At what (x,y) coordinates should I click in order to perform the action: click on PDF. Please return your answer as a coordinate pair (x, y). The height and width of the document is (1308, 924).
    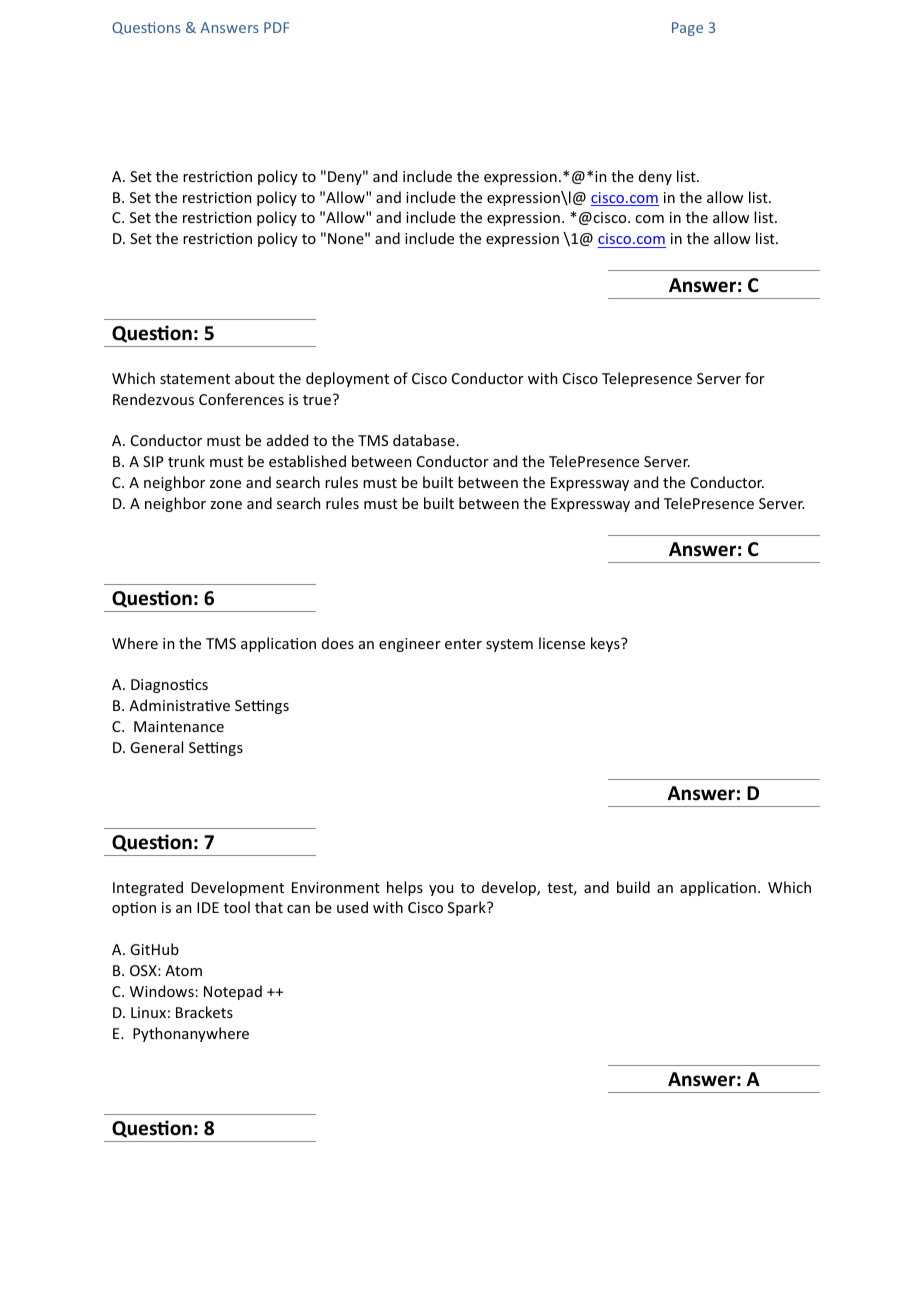
    Looking at the image, I should click on (276, 27).
